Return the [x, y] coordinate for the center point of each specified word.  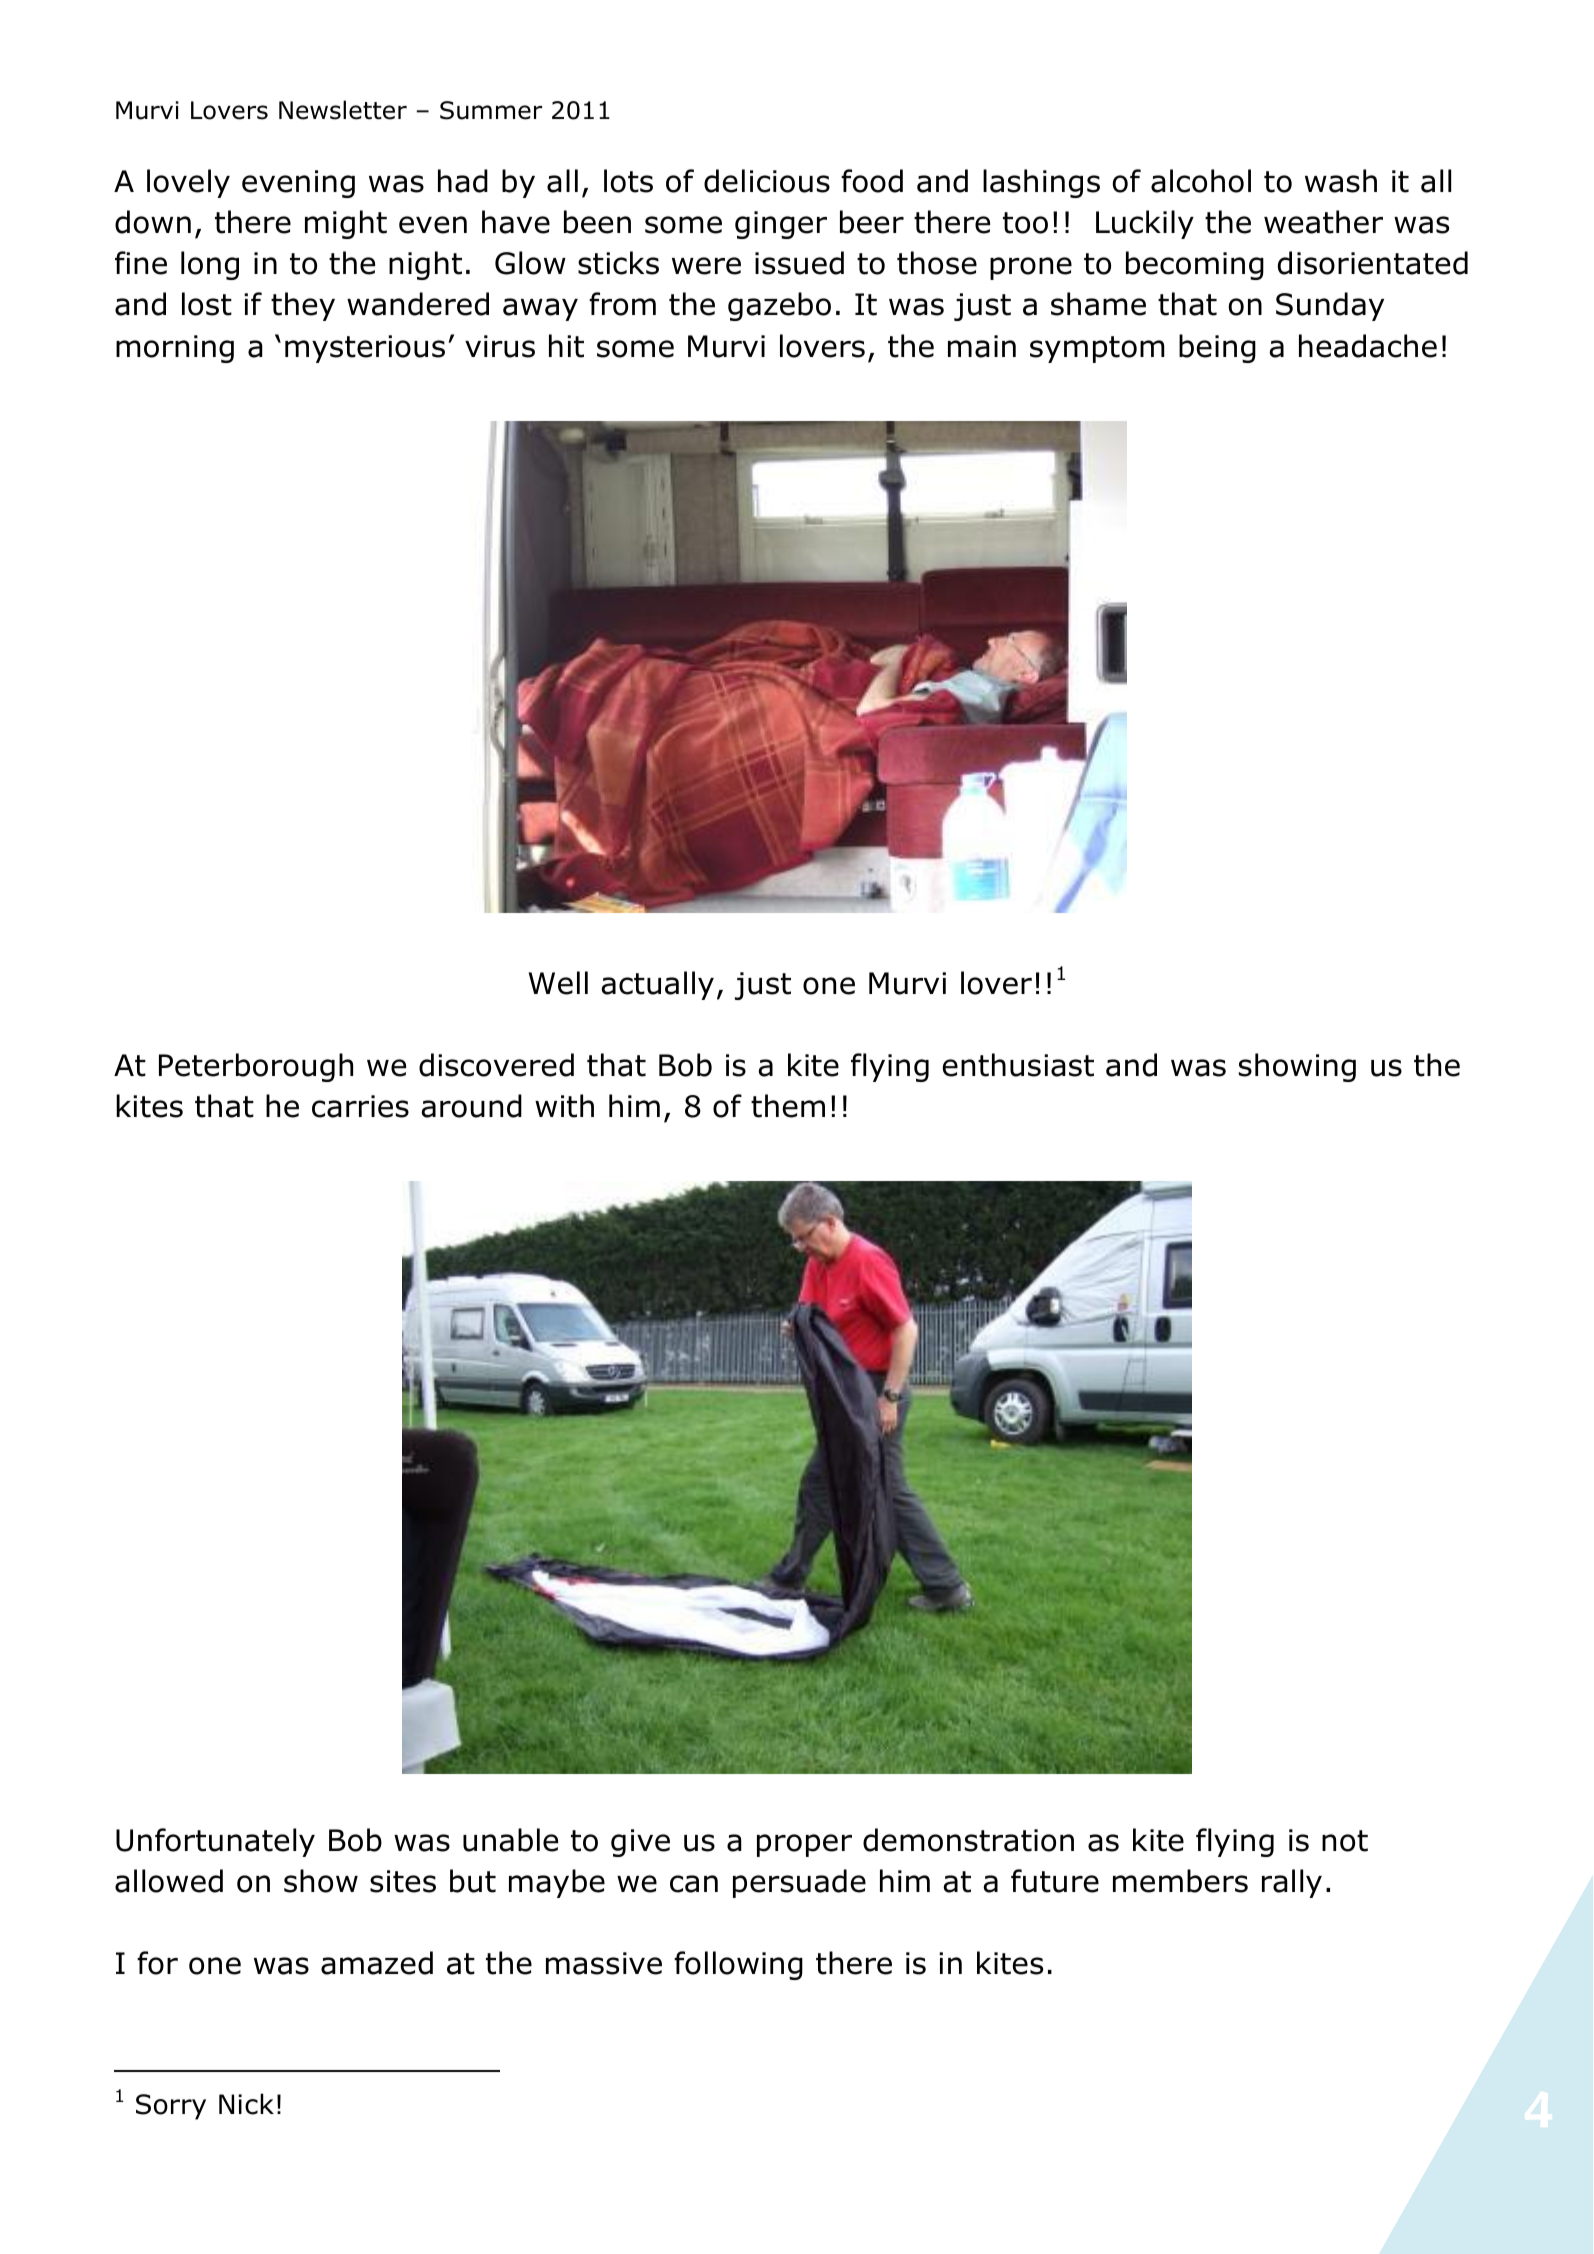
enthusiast [1018, 1065]
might [346, 224]
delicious [767, 181]
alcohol [1201, 181]
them [788, 1106]
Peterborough [256, 1067]
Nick [246, 2104]
